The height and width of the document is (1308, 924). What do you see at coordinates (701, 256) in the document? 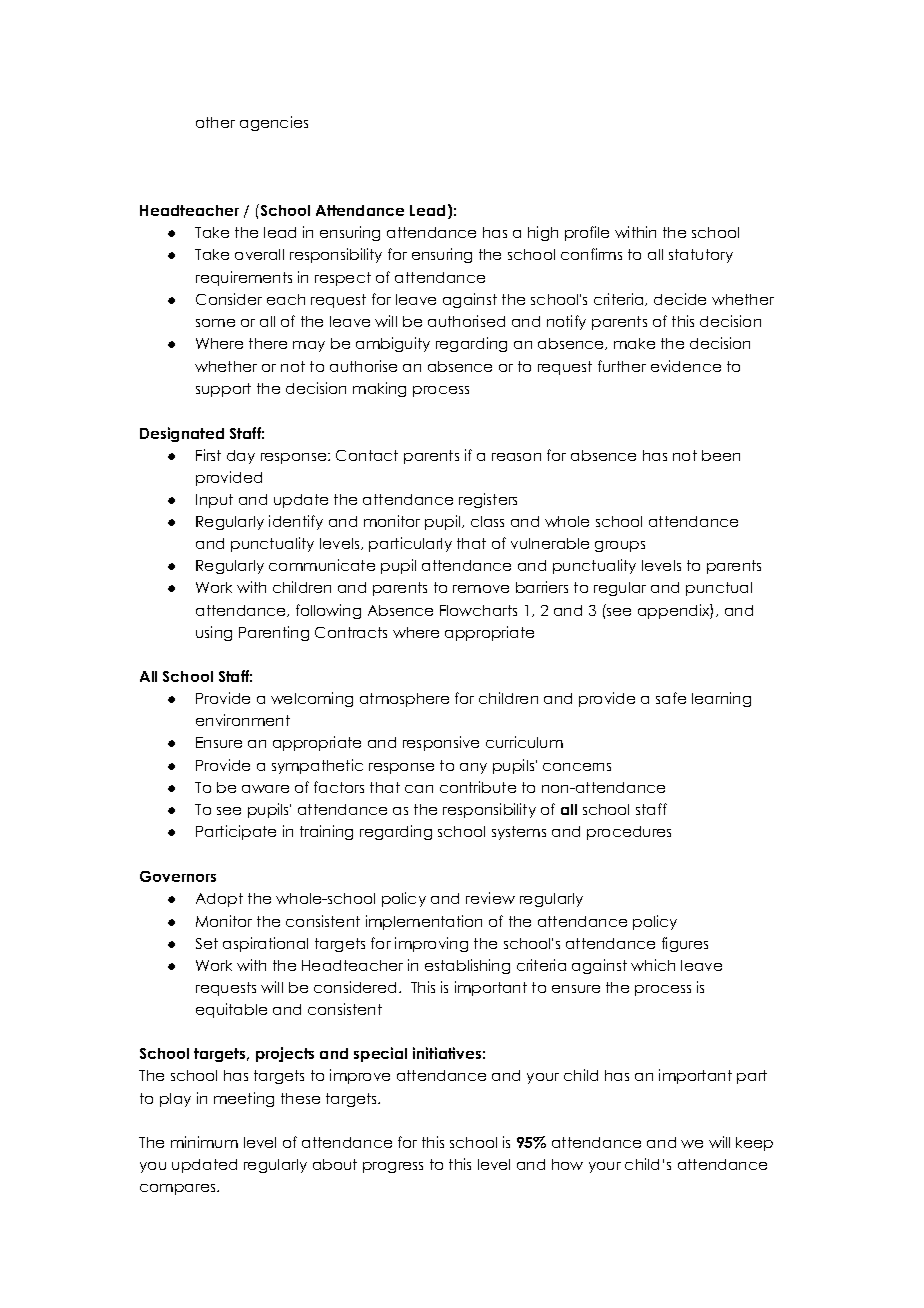
I see `statutory` at bounding box center [701, 256].
